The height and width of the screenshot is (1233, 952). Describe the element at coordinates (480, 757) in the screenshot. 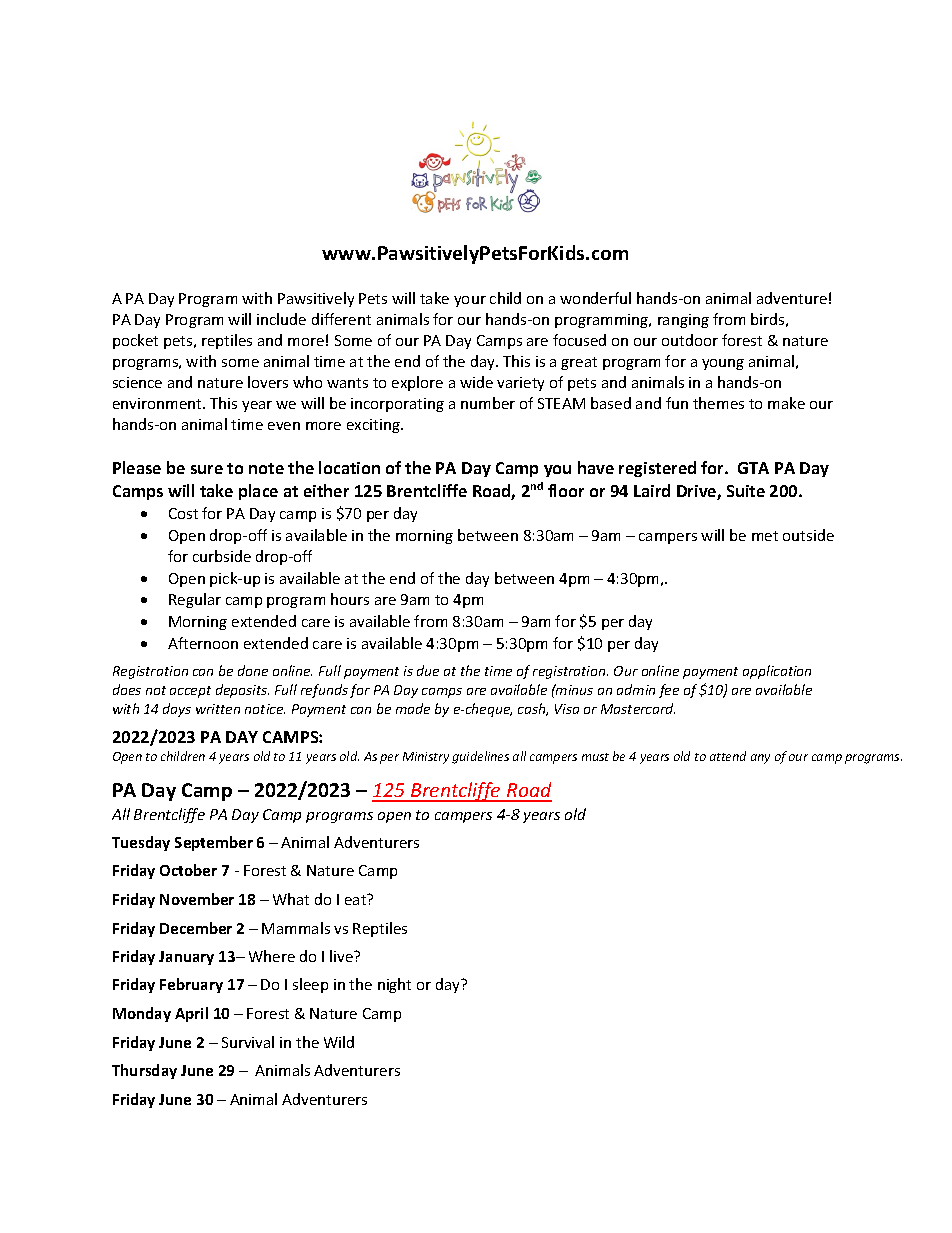

I see `guidelines` at that location.
